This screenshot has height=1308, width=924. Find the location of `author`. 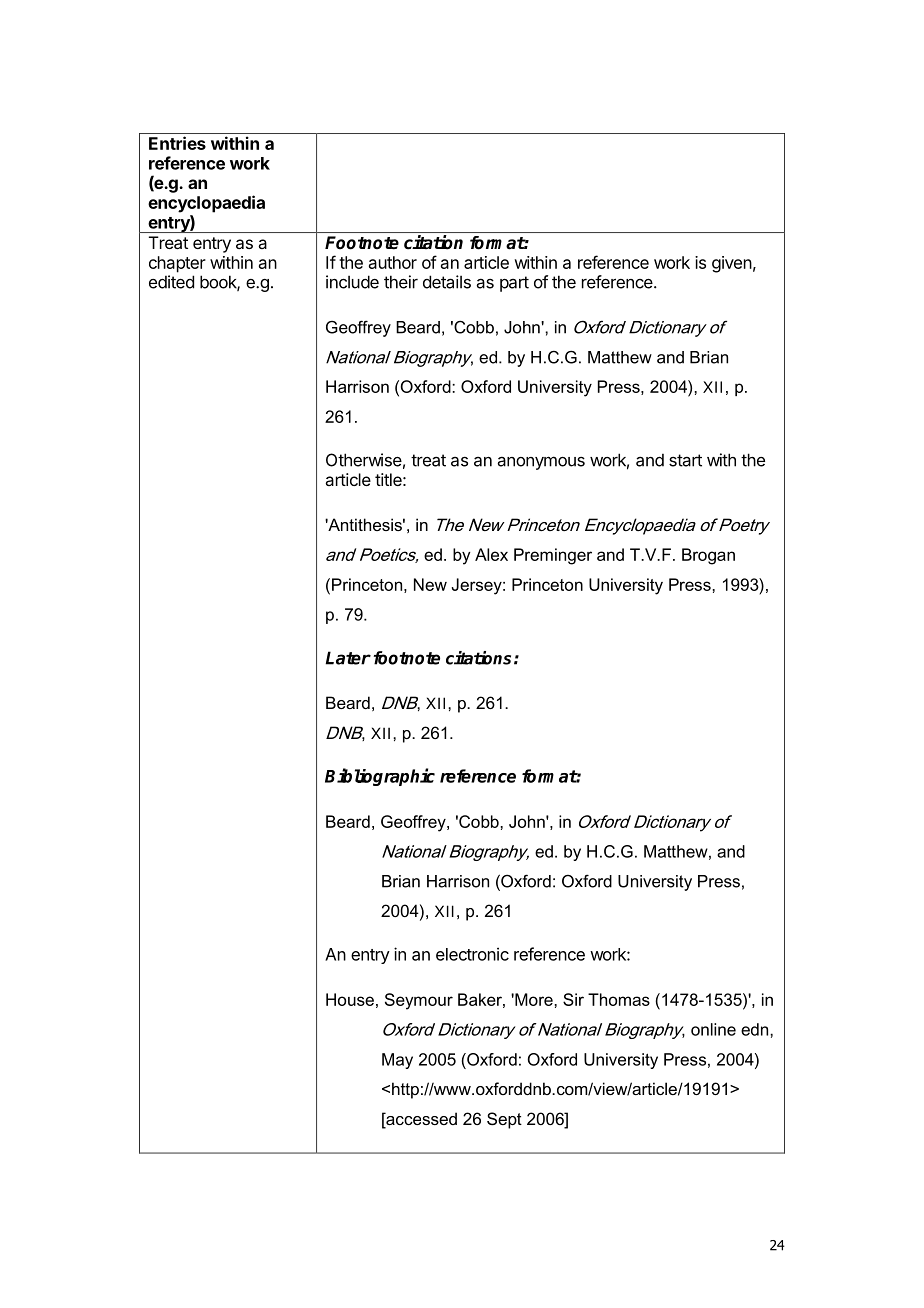

author is located at coordinates (393, 262).
